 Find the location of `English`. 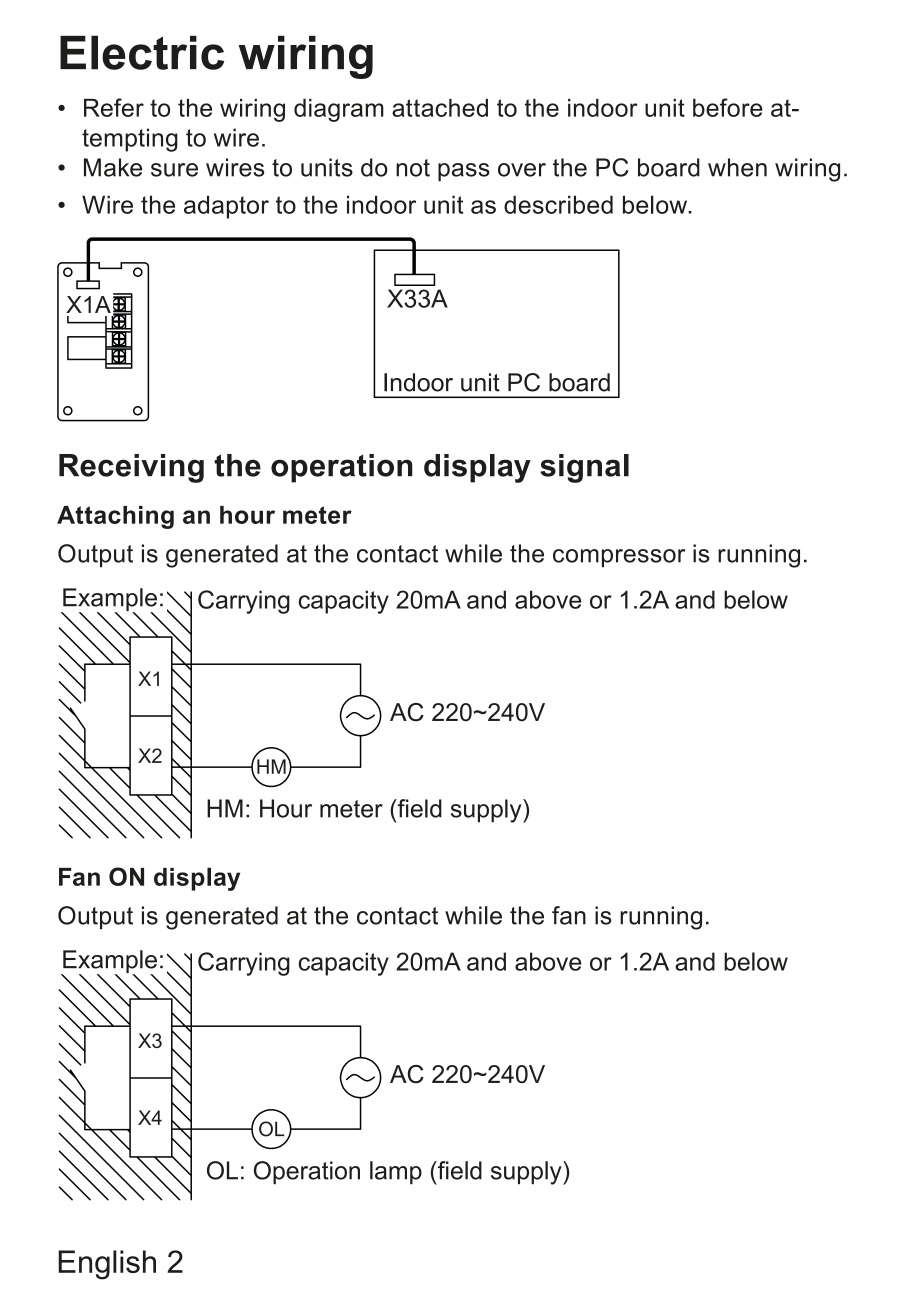

English is located at coordinates (107, 1265).
